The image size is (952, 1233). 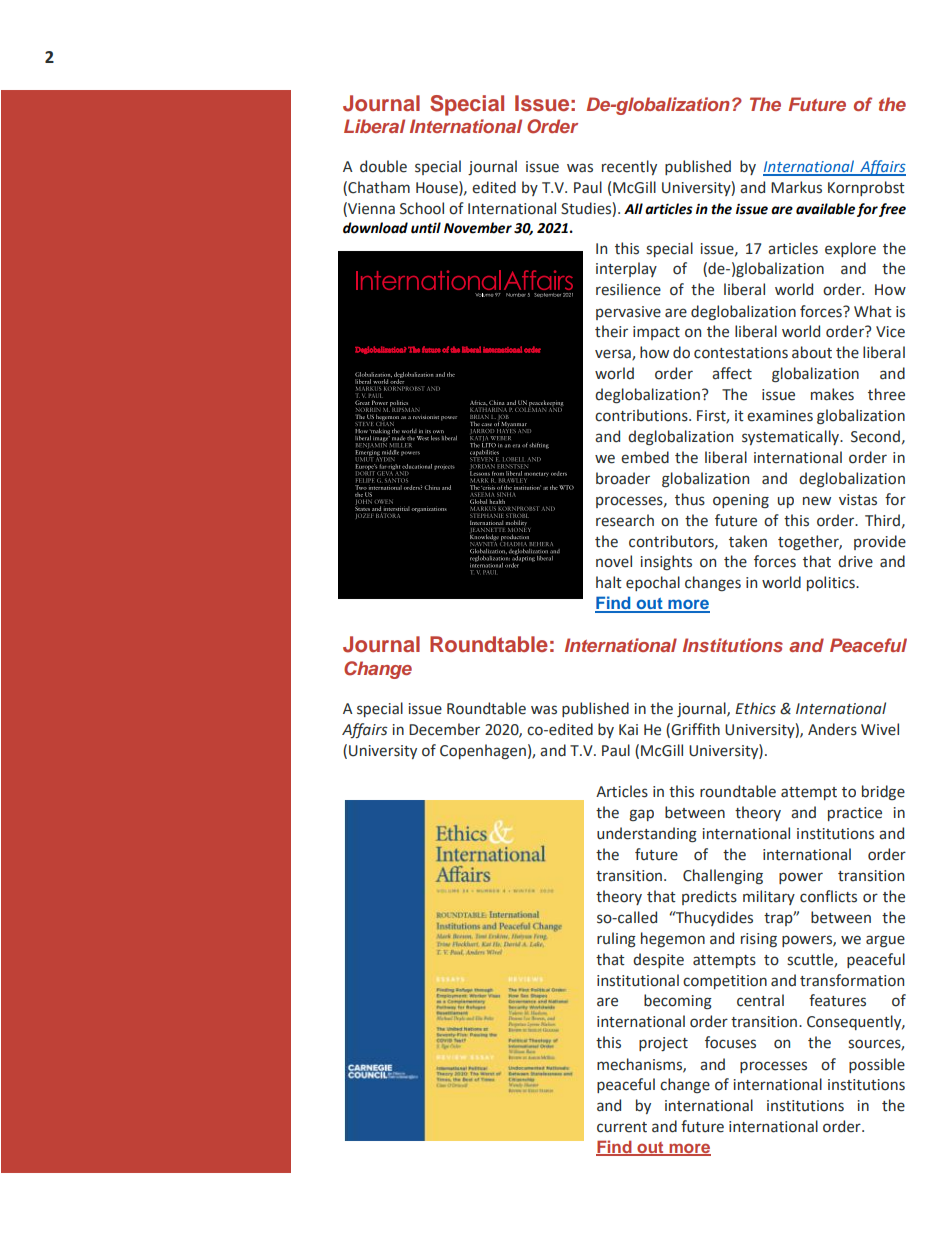 What do you see at coordinates (483, 751) in the screenshot?
I see `Copenhagen` at bounding box center [483, 751].
